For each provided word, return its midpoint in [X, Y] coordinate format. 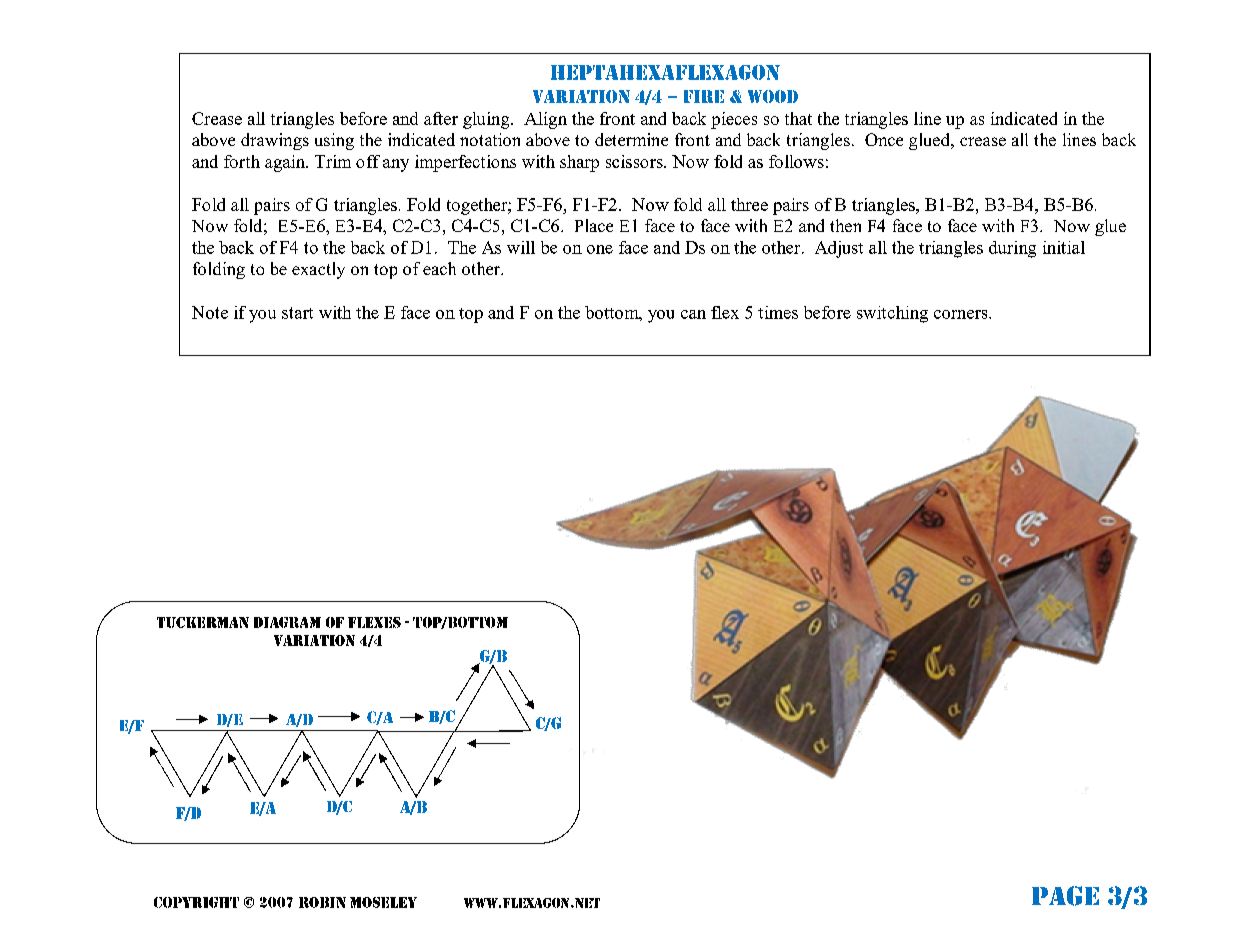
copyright [196, 902]
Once [884, 139]
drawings [275, 141]
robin [322, 902]
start [297, 313]
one [600, 249]
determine [631, 139]
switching [892, 314]
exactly [318, 270]
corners [962, 314]
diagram [287, 622]
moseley [383, 902]
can [693, 314]
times [778, 312]
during [1012, 249]
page [1065, 896]
